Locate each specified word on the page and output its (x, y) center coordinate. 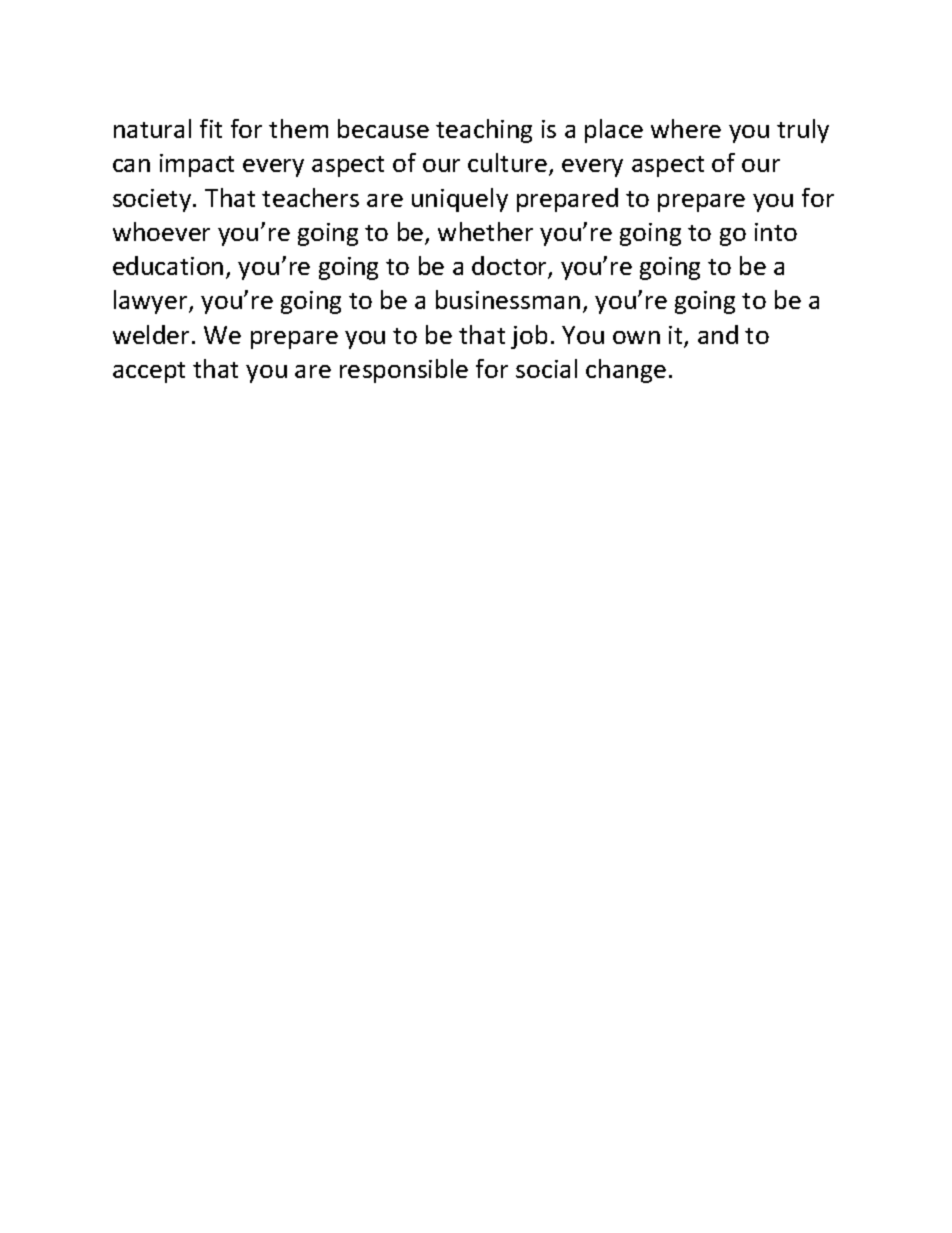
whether (485, 231)
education (168, 265)
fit (211, 128)
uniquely (460, 200)
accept (149, 372)
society (153, 200)
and (718, 334)
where (686, 128)
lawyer (152, 302)
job (529, 337)
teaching (484, 131)
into (776, 232)
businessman (508, 299)
